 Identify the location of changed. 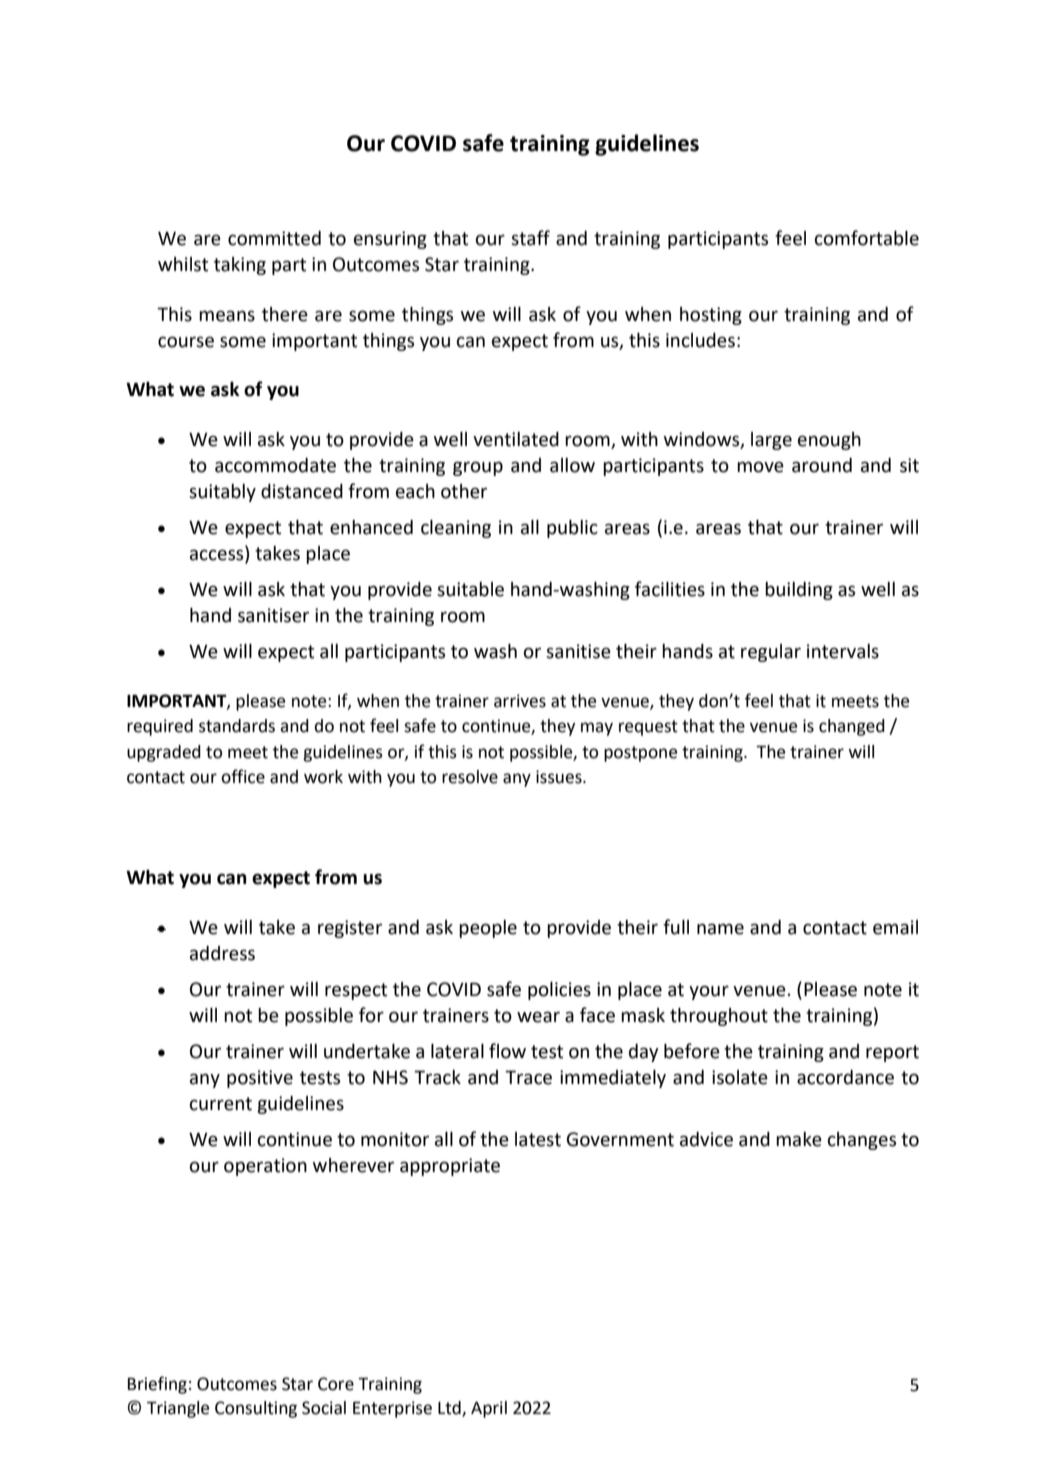
(852, 727).
